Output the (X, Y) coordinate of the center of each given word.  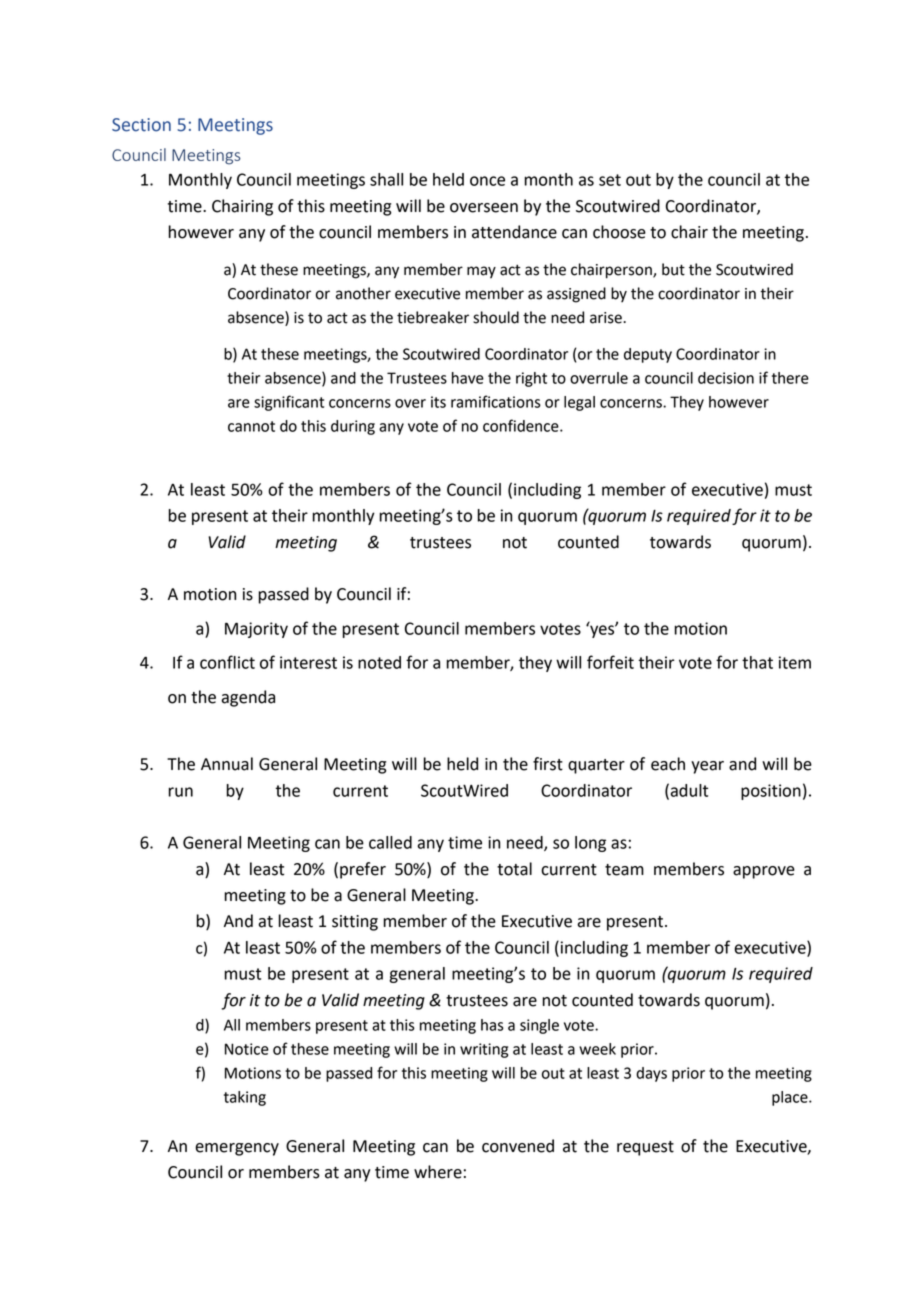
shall (386, 179)
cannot (251, 426)
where (438, 1172)
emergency (237, 1149)
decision (726, 378)
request (645, 1148)
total (514, 869)
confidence (522, 425)
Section (141, 125)
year (707, 767)
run (181, 792)
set (610, 180)
